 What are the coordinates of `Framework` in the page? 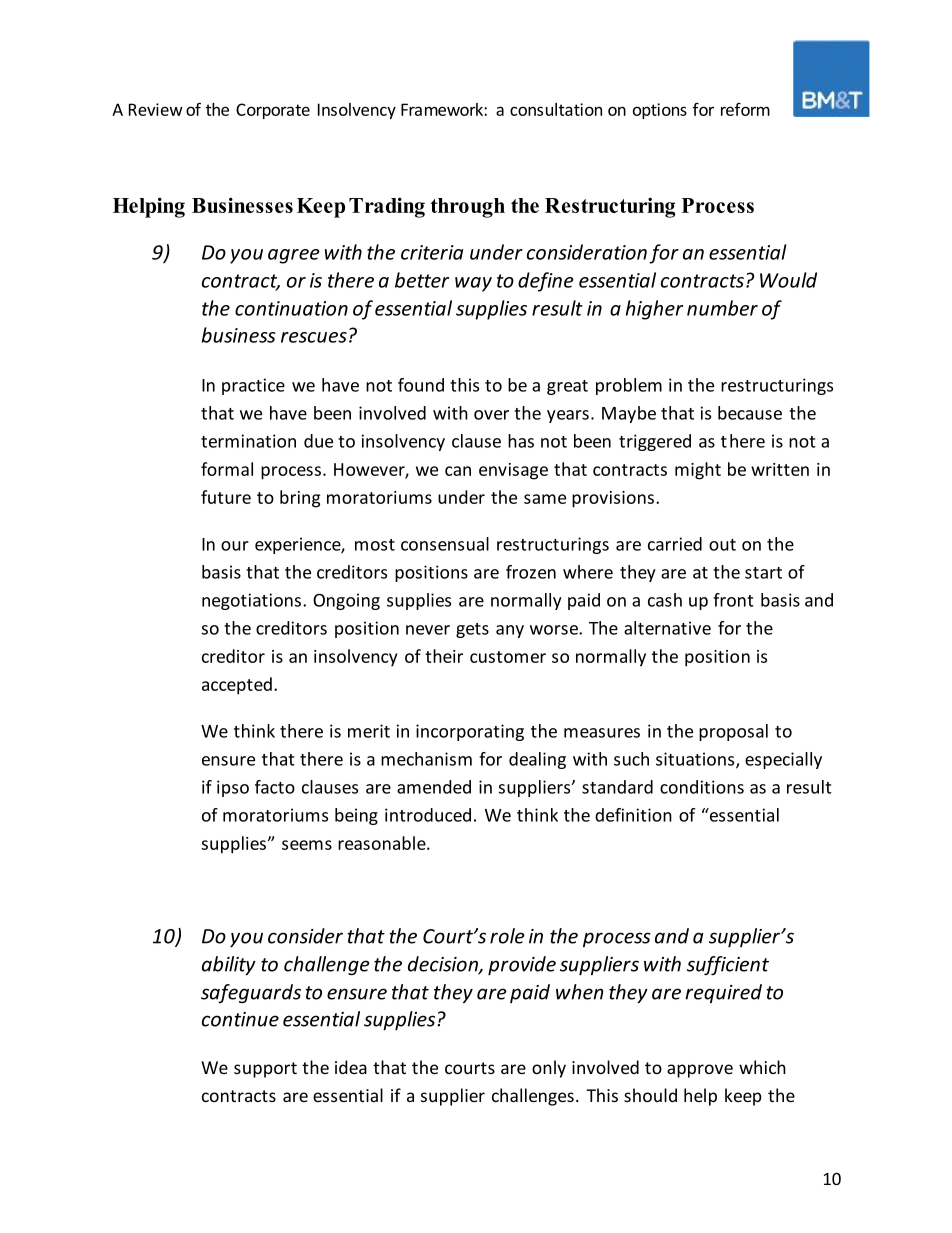 It's located at (443, 109).
